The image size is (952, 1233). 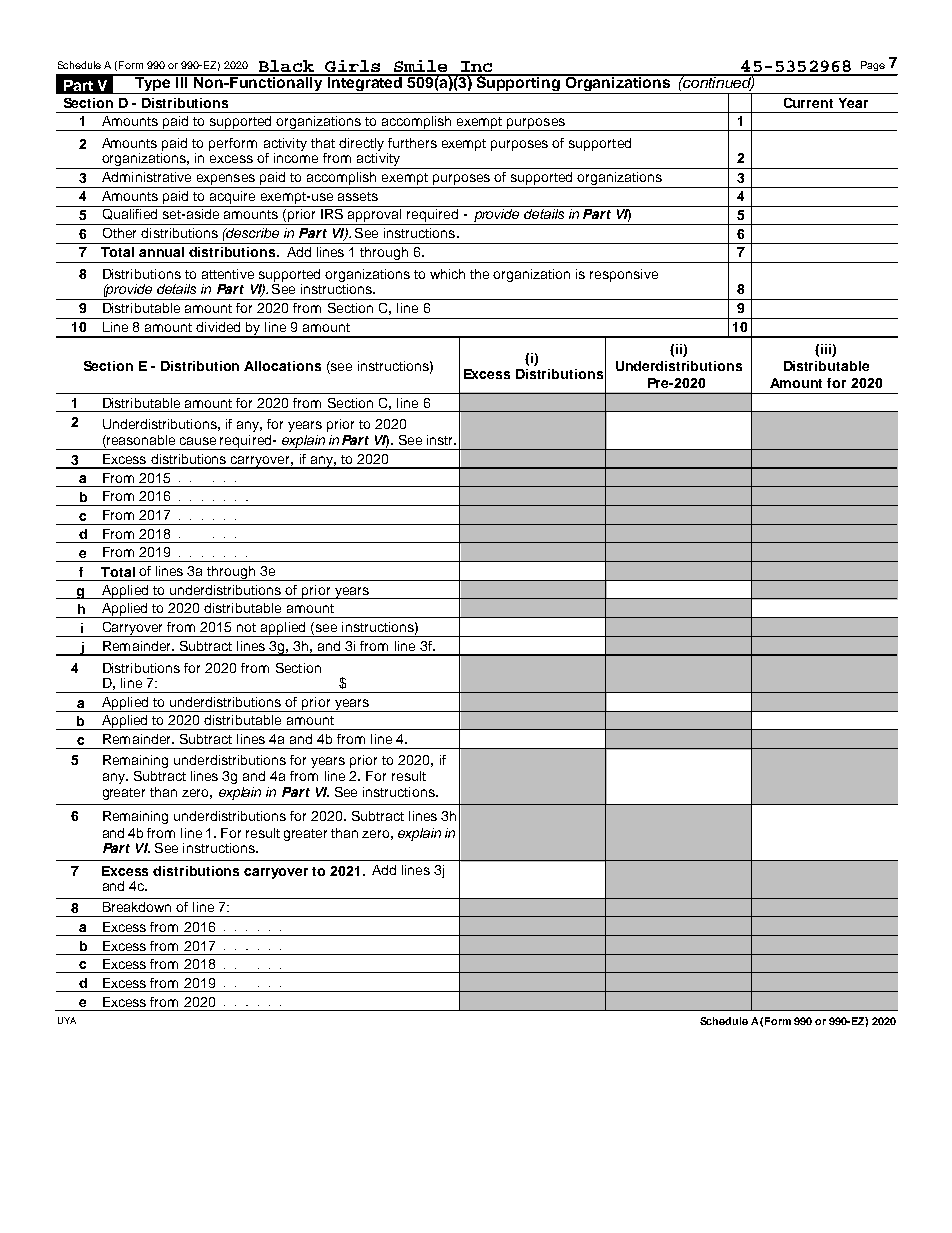 I want to click on Allocations, so click(x=282, y=366).
